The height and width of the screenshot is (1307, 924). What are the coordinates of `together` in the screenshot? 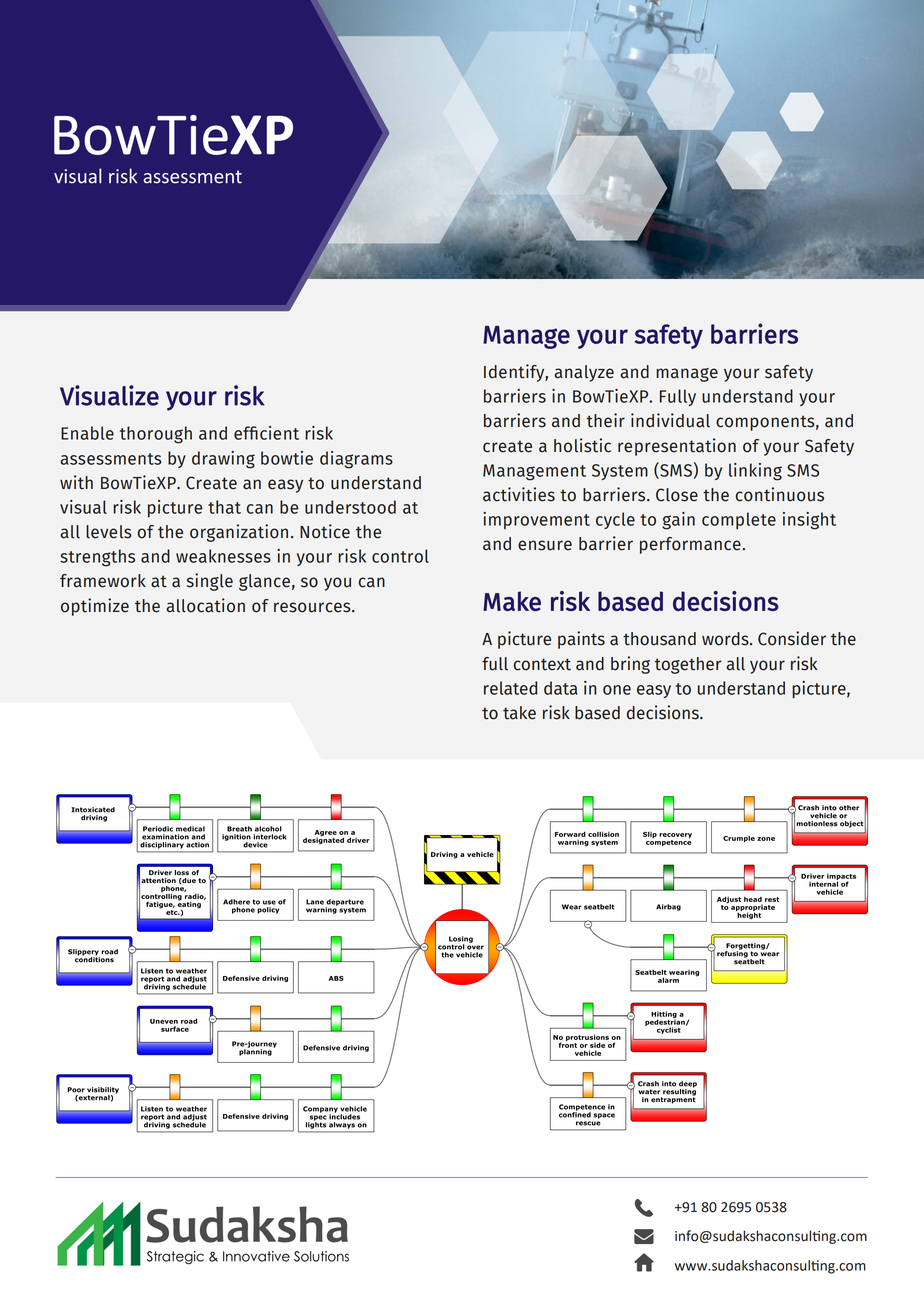 It's located at (688, 665).
